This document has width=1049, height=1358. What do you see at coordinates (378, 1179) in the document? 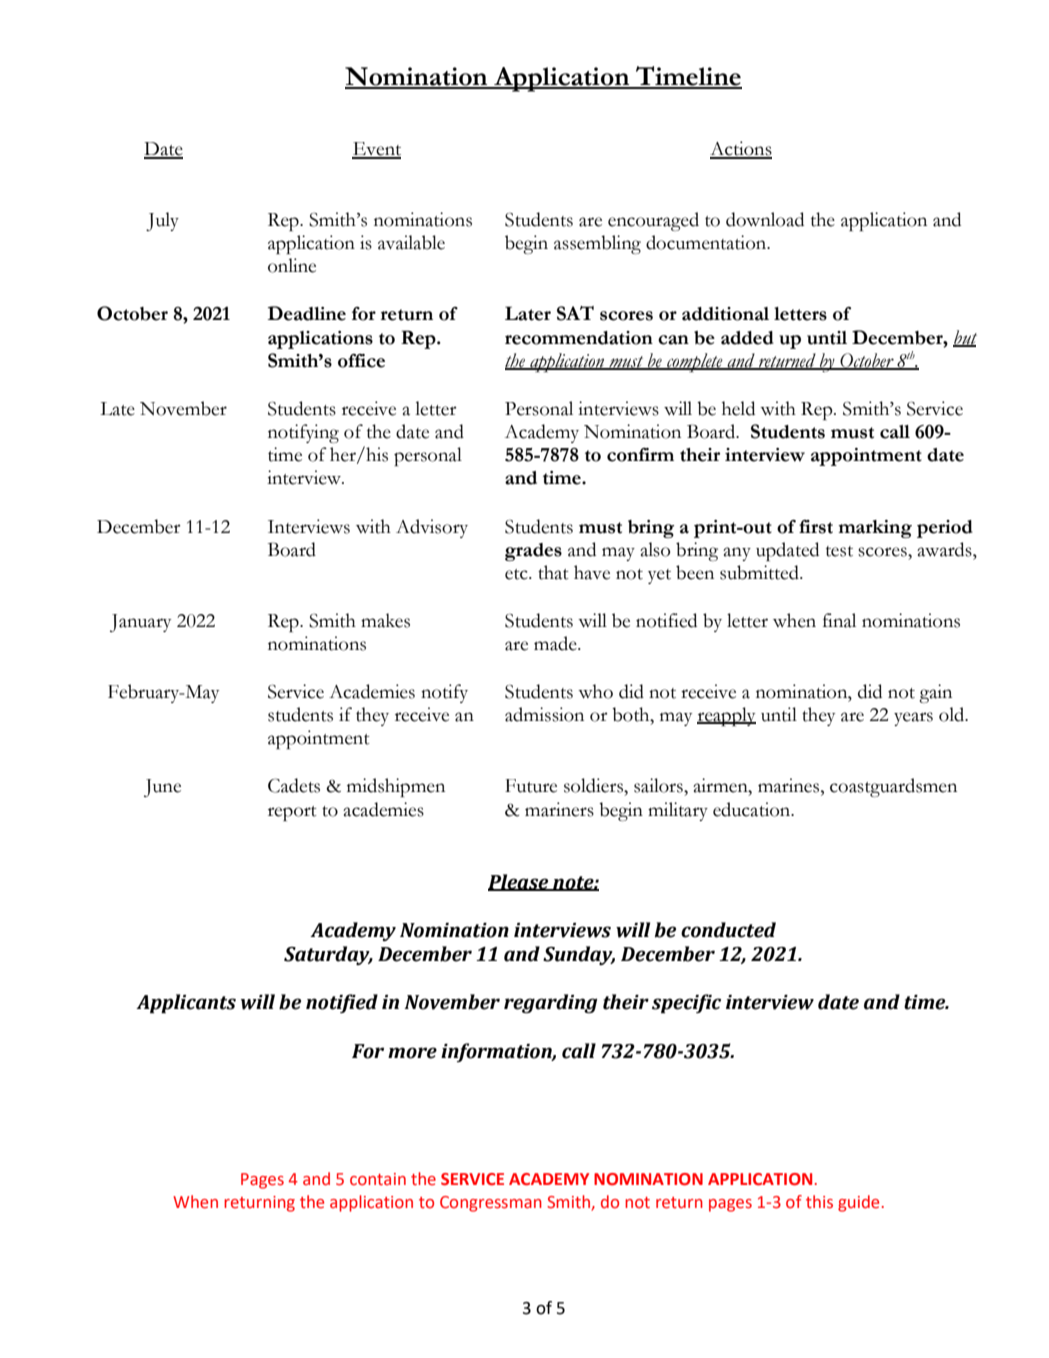
I see `contain` at bounding box center [378, 1179].
